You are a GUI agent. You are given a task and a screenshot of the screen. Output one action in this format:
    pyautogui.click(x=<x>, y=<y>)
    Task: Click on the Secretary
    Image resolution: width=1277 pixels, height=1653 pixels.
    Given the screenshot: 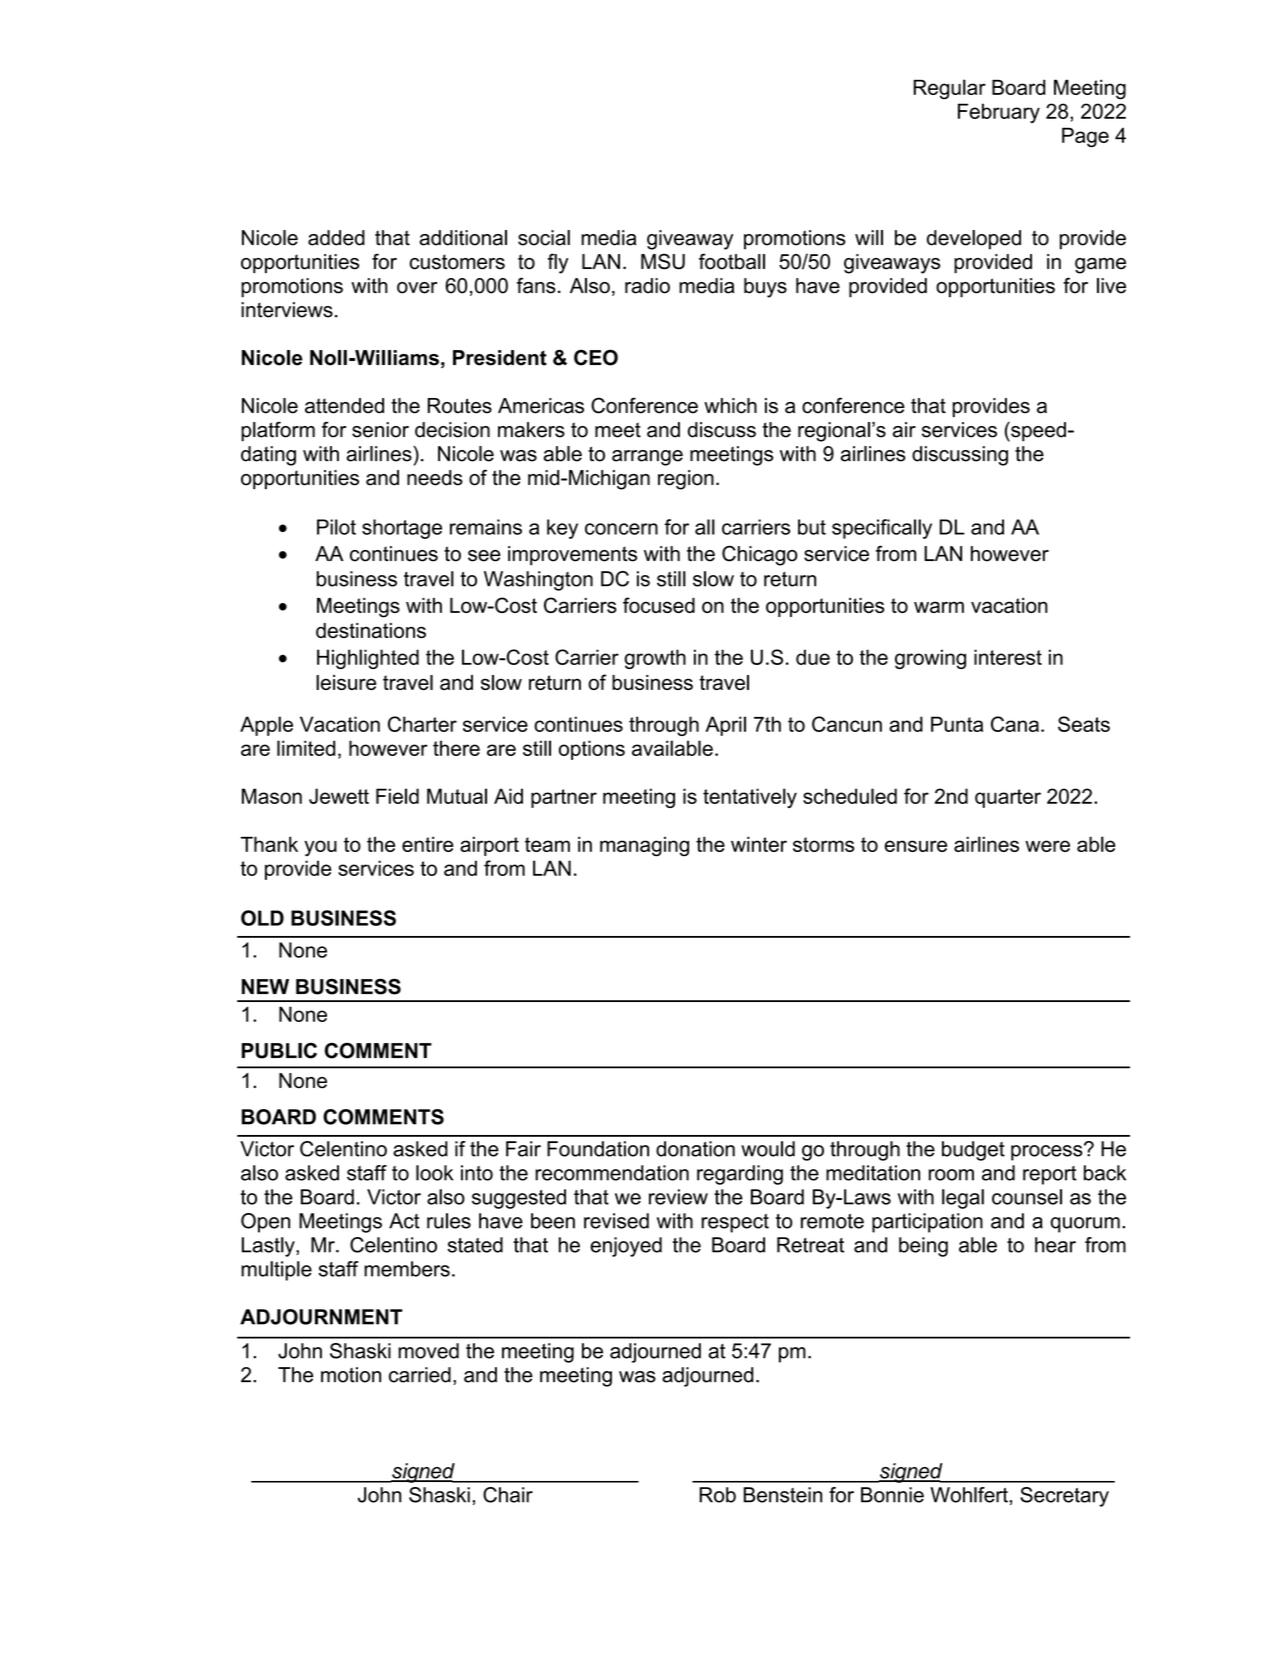 What is the action you would take?
    pyautogui.click(x=1064, y=1497)
